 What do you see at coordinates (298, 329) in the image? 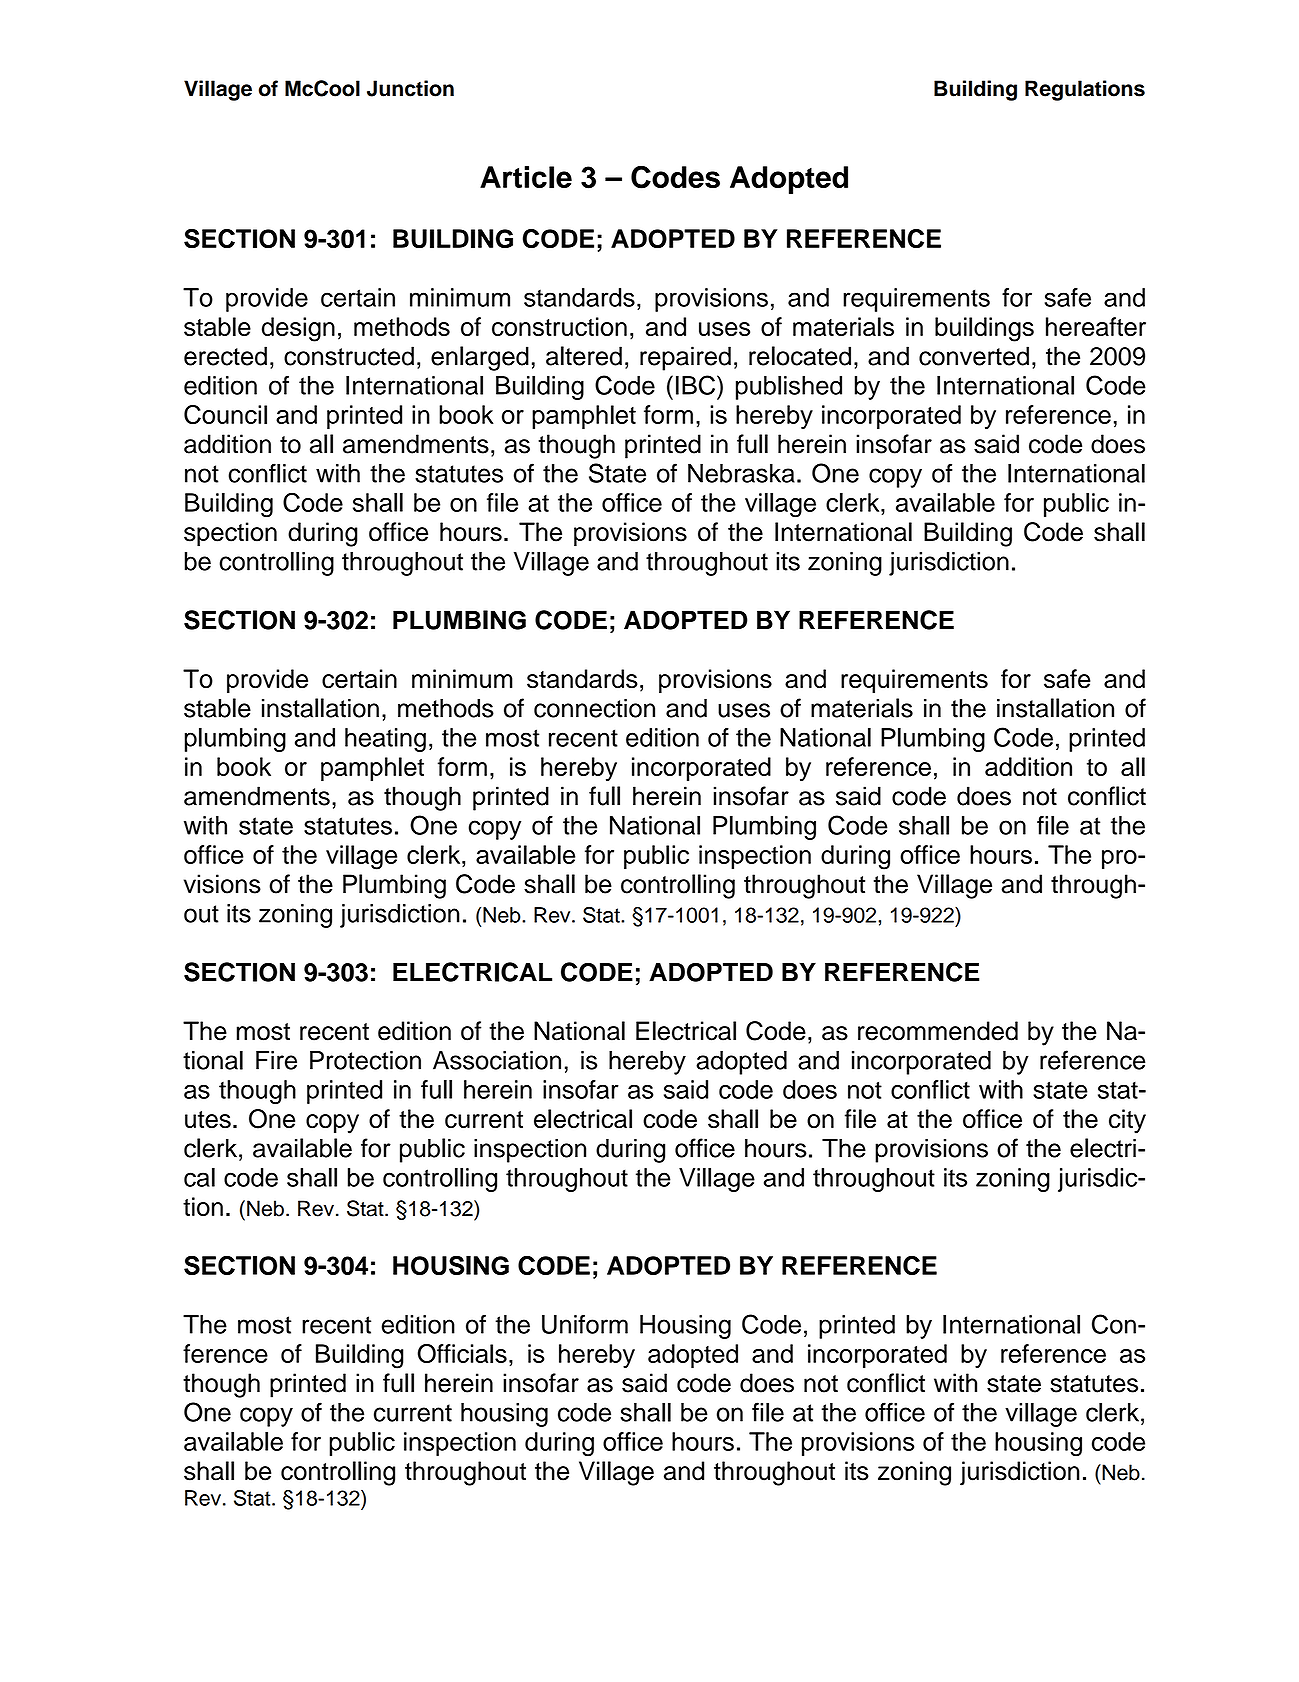
I see `design` at bounding box center [298, 329].
